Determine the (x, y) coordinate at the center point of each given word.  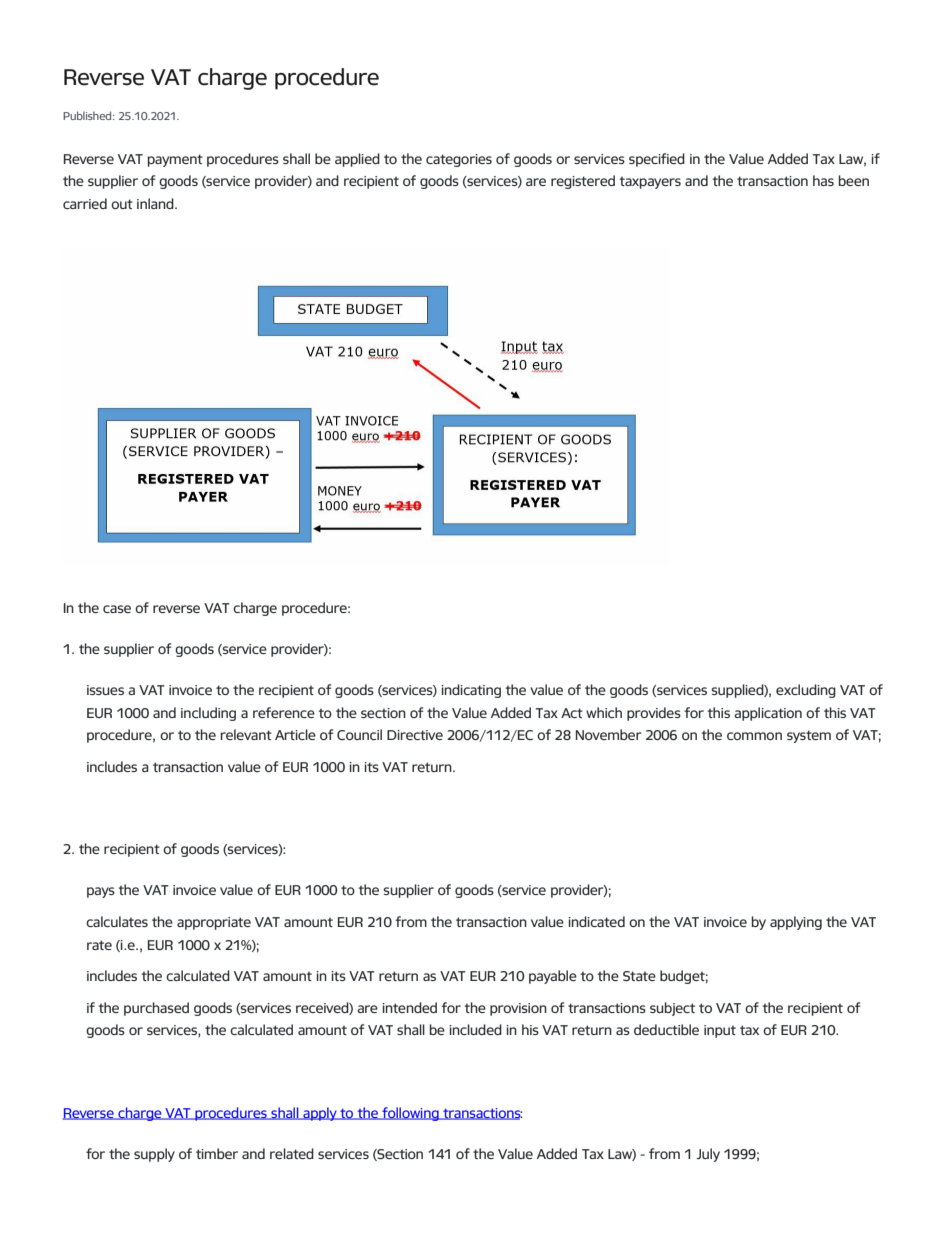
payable (553, 977)
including (208, 714)
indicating (471, 691)
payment (175, 160)
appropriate (214, 923)
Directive (415, 735)
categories (459, 160)
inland (156, 203)
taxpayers (650, 183)
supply (154, 1155)
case (117, 609)
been (854, 180)
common (754, 736)
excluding (806, 691)
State (639, 976)
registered (583, 182)
